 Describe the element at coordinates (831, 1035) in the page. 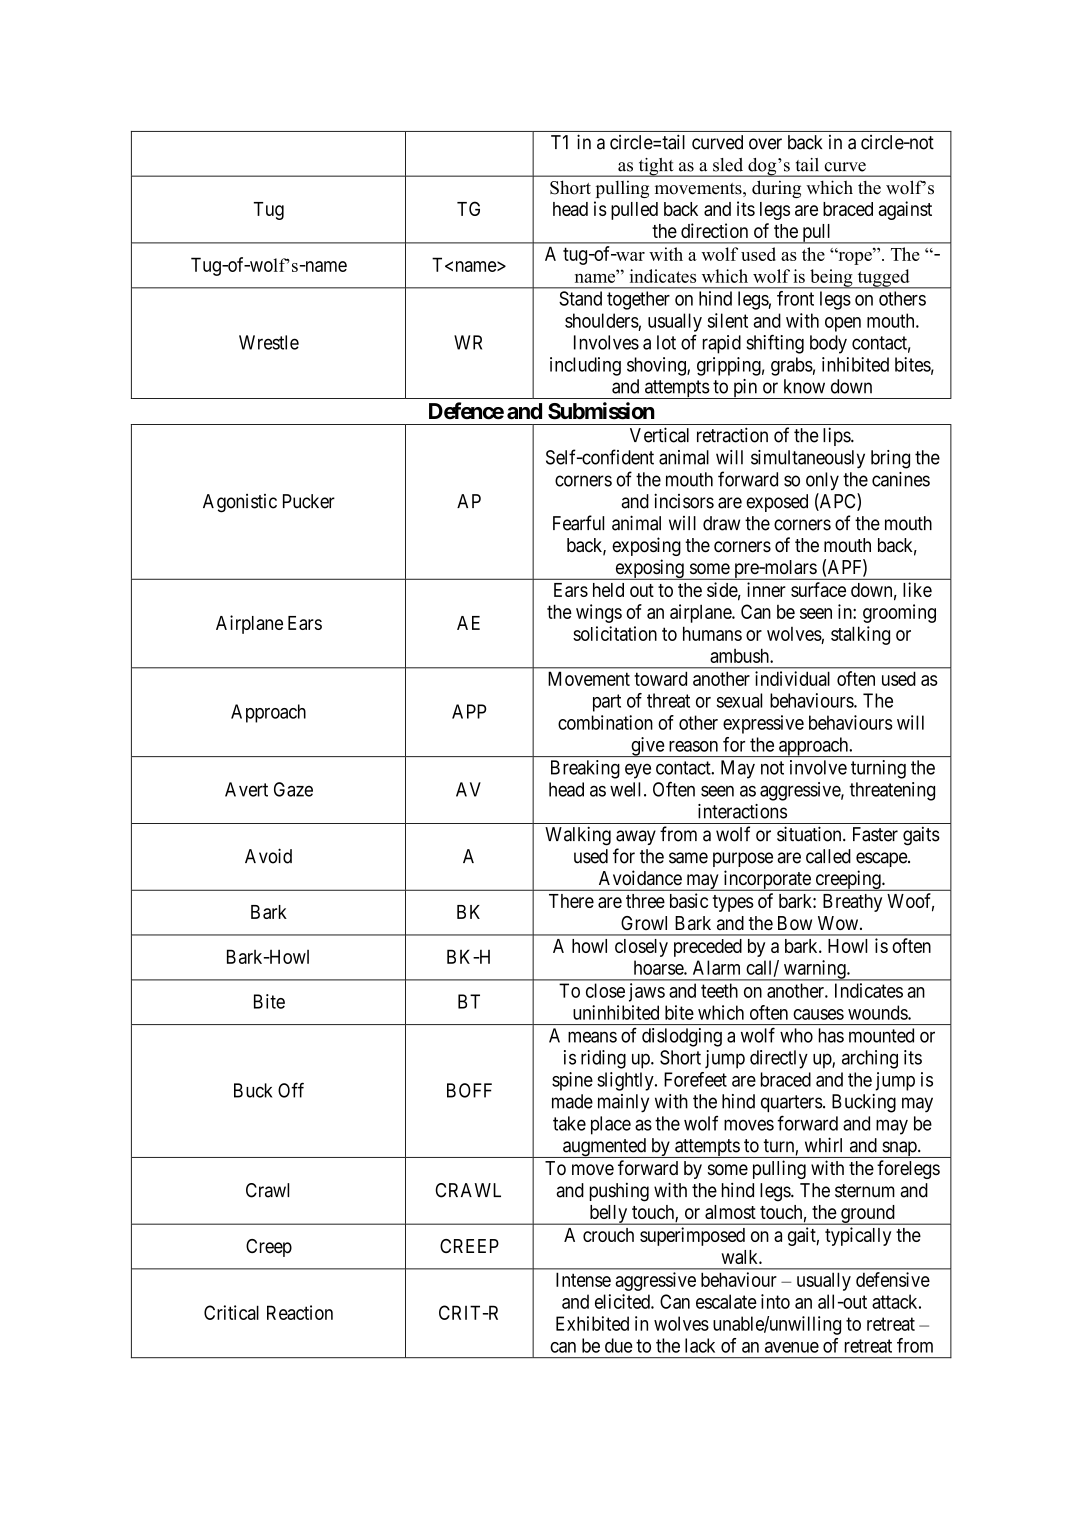

I see `has` at that location.
